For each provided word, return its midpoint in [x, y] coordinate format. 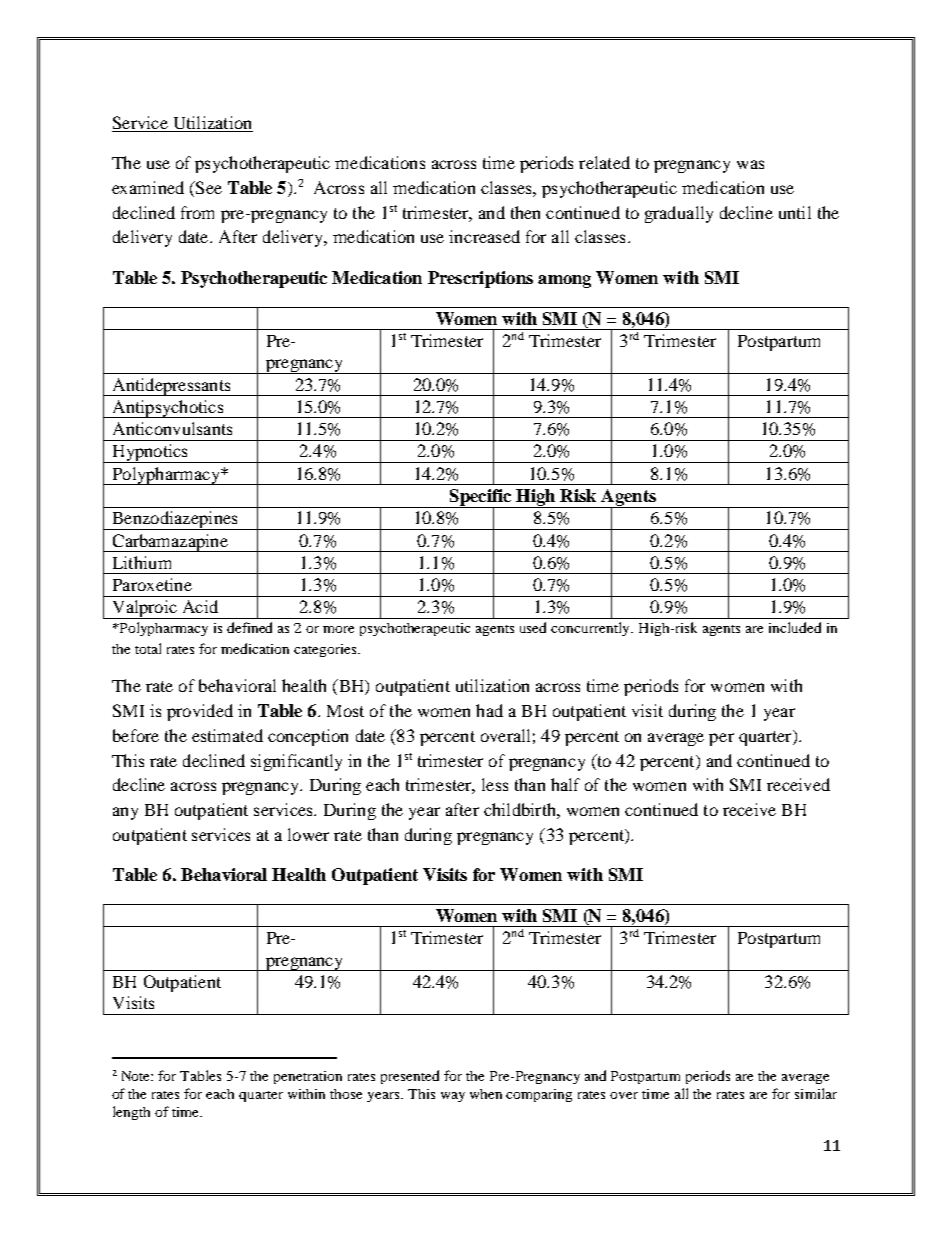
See [208, 187]
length [131, 1113]
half [565, 784]
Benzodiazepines [175, 520]
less [495, 784]
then [525, 212]
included [795, 627]
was [750, 164]
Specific [481, 499]
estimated [227, 735]
